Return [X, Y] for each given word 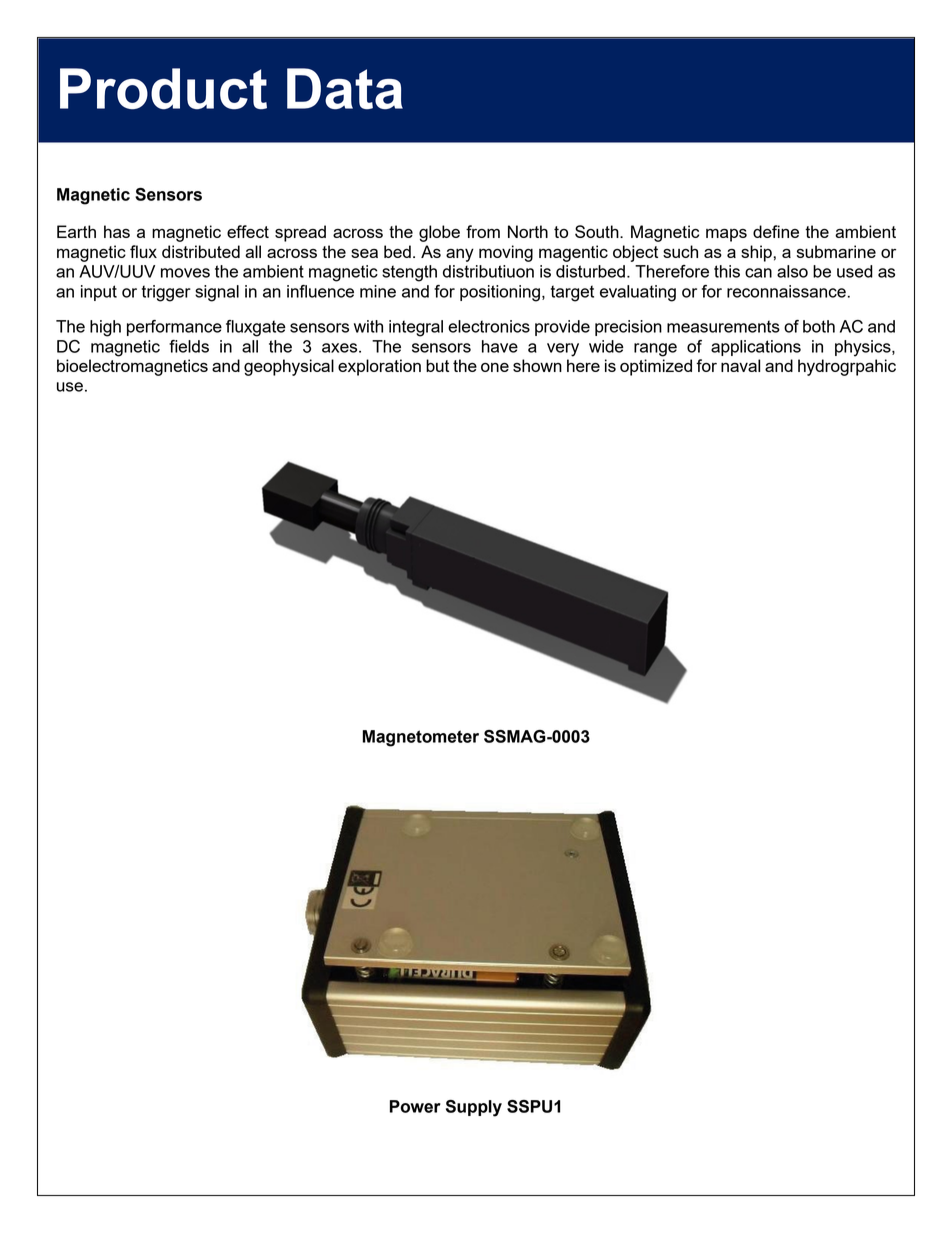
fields [189, 346]
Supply [474, 1108]
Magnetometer [420, 738]
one [495, 367]
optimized [656, 367]
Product [163, 88]
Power [415, 1106]
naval [740, 365]
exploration [379, 367]
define [776, 231]
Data [345, 88]
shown [537, 365]
